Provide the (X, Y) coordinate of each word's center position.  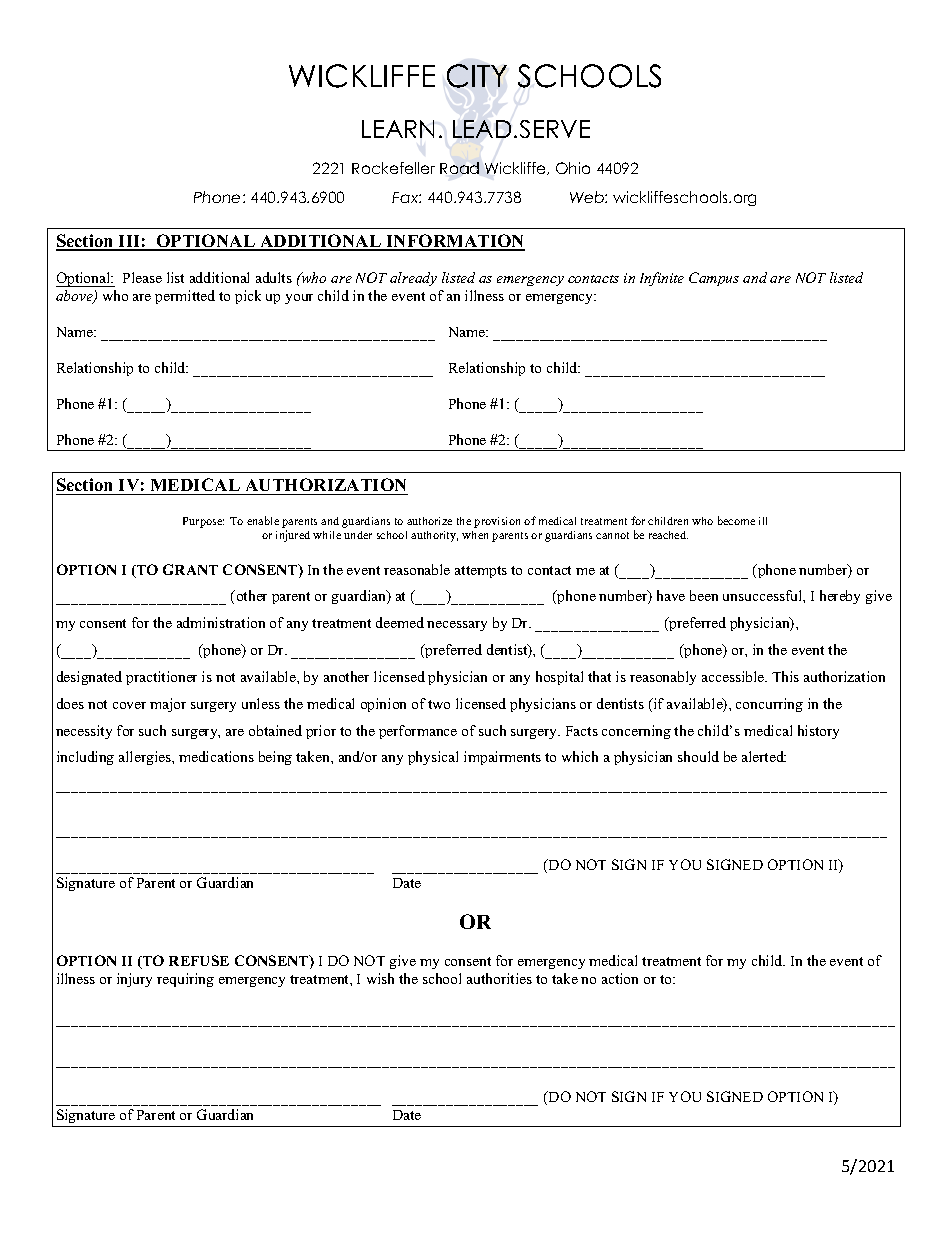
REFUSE (199, 960)
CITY (477, 76)
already (413, 279)
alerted (764, 756)
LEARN (398, 129)
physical (433, 758)
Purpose (203, 522)
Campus (714, 279)
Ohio (573, 168)
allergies (146, 758)
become (736, 520)
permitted (185, 297)
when (475, 535)
